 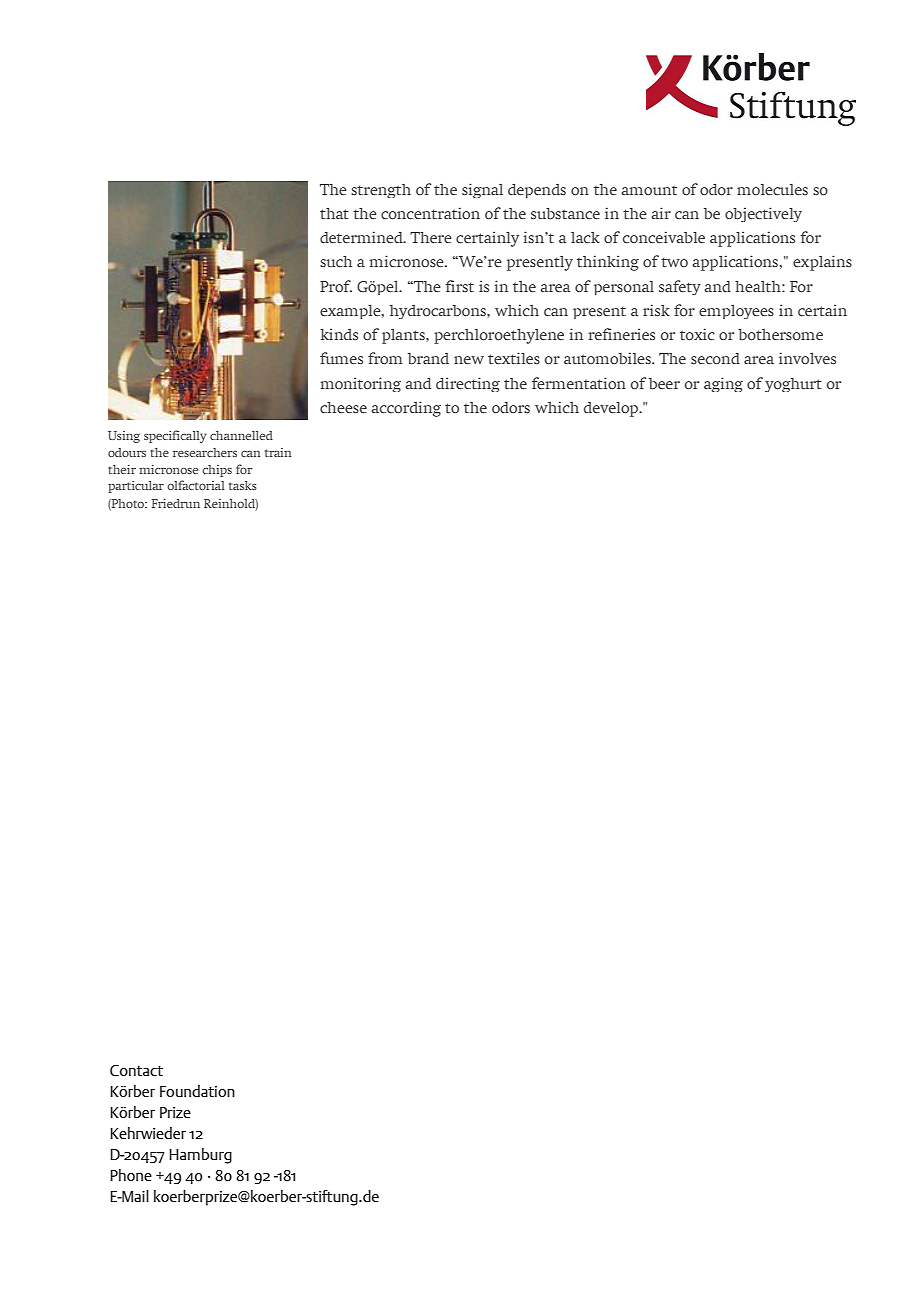 I want to click on chips, so click(x=217, y=471).
